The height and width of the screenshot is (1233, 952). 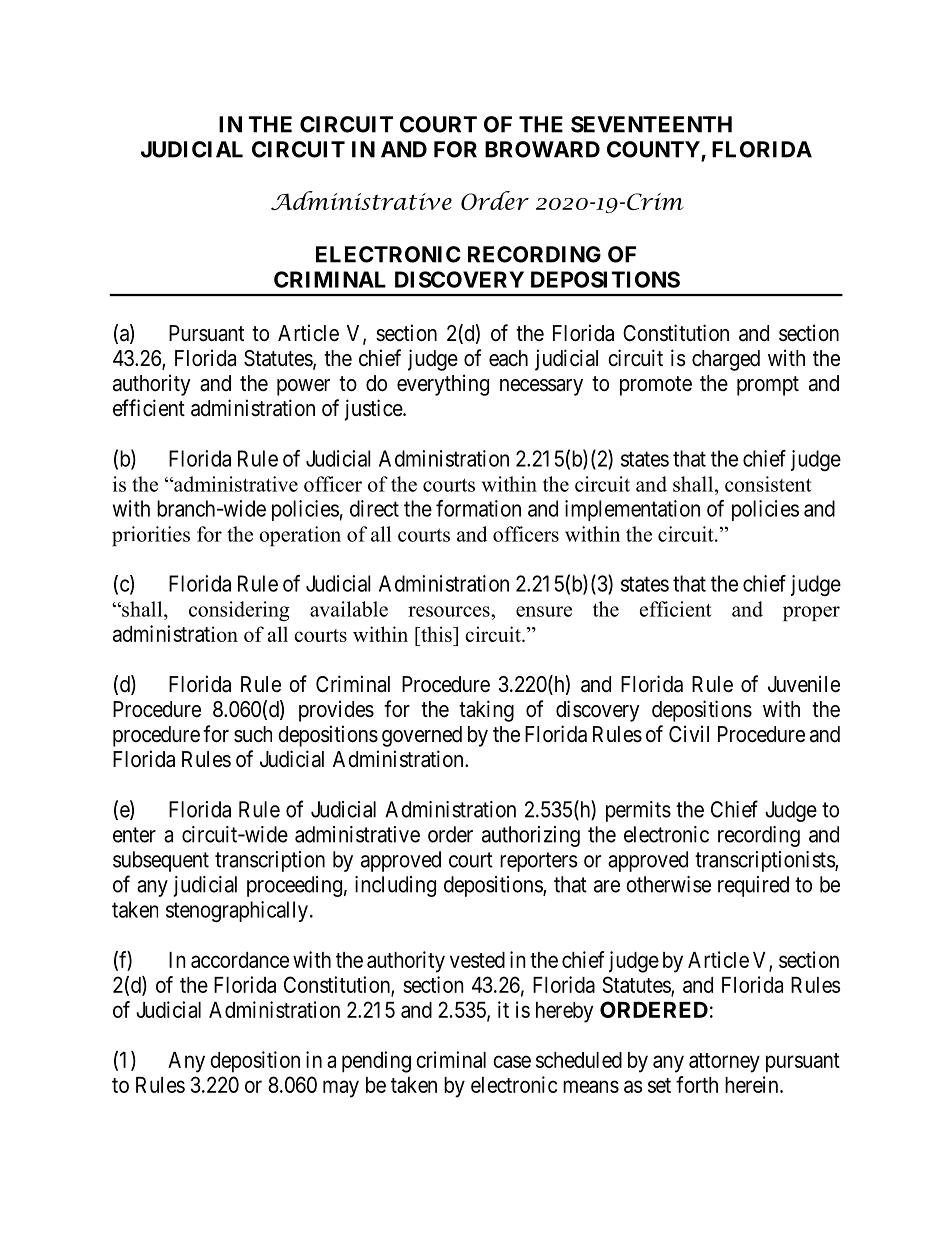 I want to click on SEVENTEENTH, so click(x=651, y=124).
